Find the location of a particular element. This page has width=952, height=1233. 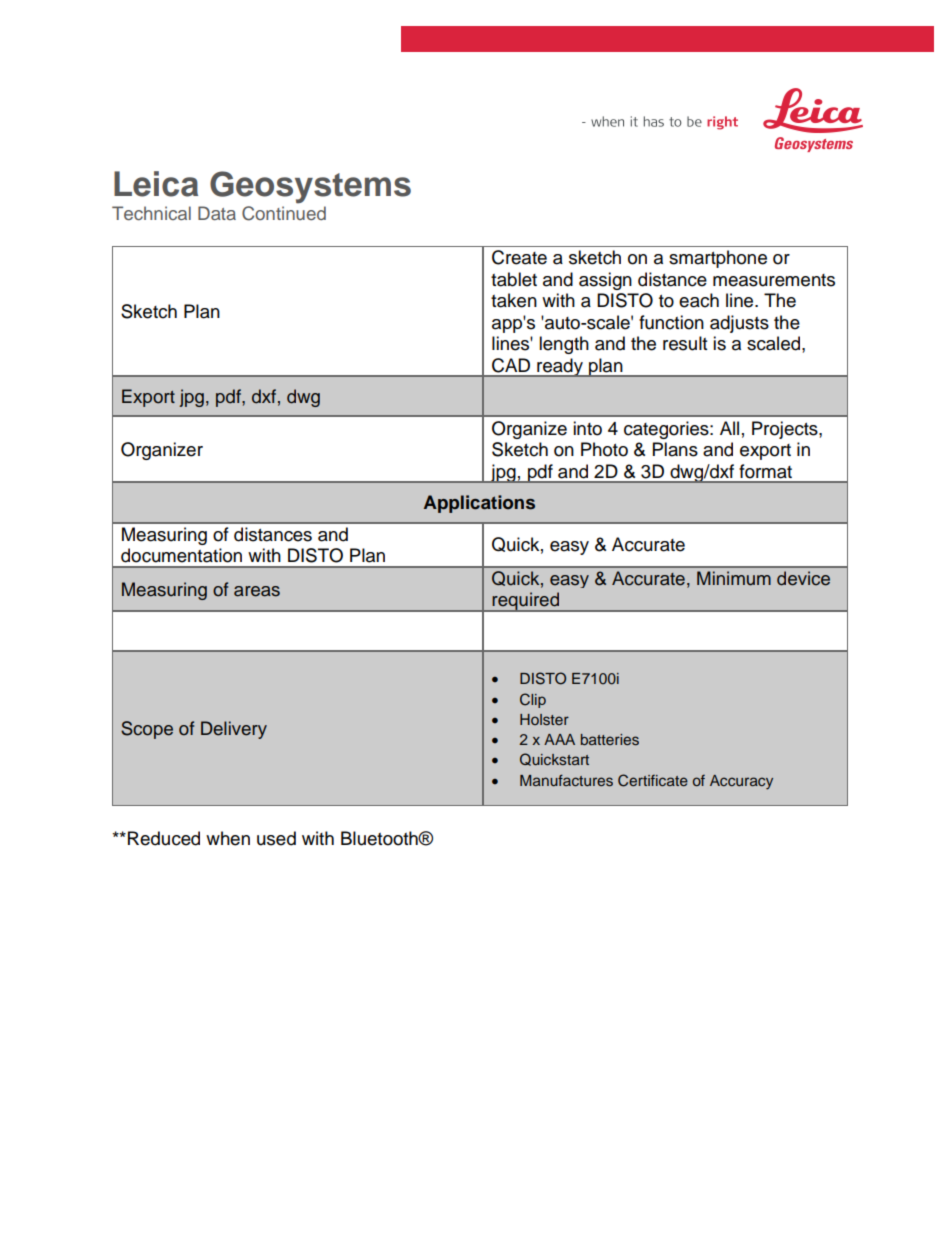

Data is located at coordinates (217, 213).
